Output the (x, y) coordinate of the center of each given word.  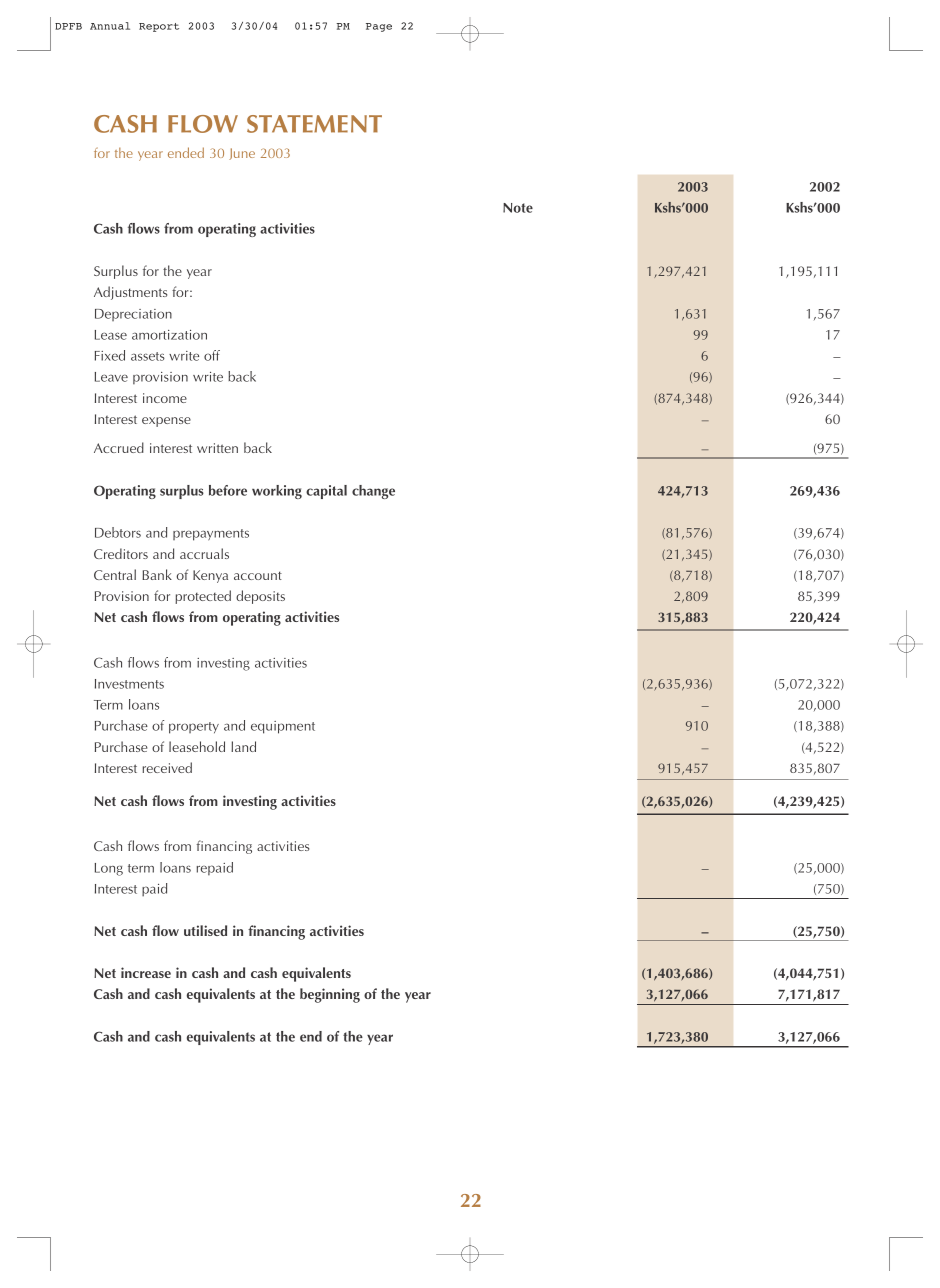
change (373, 492)
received (167, 767)
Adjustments (130, 293)
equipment (283, 727)
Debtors (118, 532)
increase (146, 972)
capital (326, 492)
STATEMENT (314, 124)
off (212, 355)
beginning (330, 995)
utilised (205, 930)
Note (518, 208)
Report (159, 27)
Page (379, 27)
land (243, 746)
